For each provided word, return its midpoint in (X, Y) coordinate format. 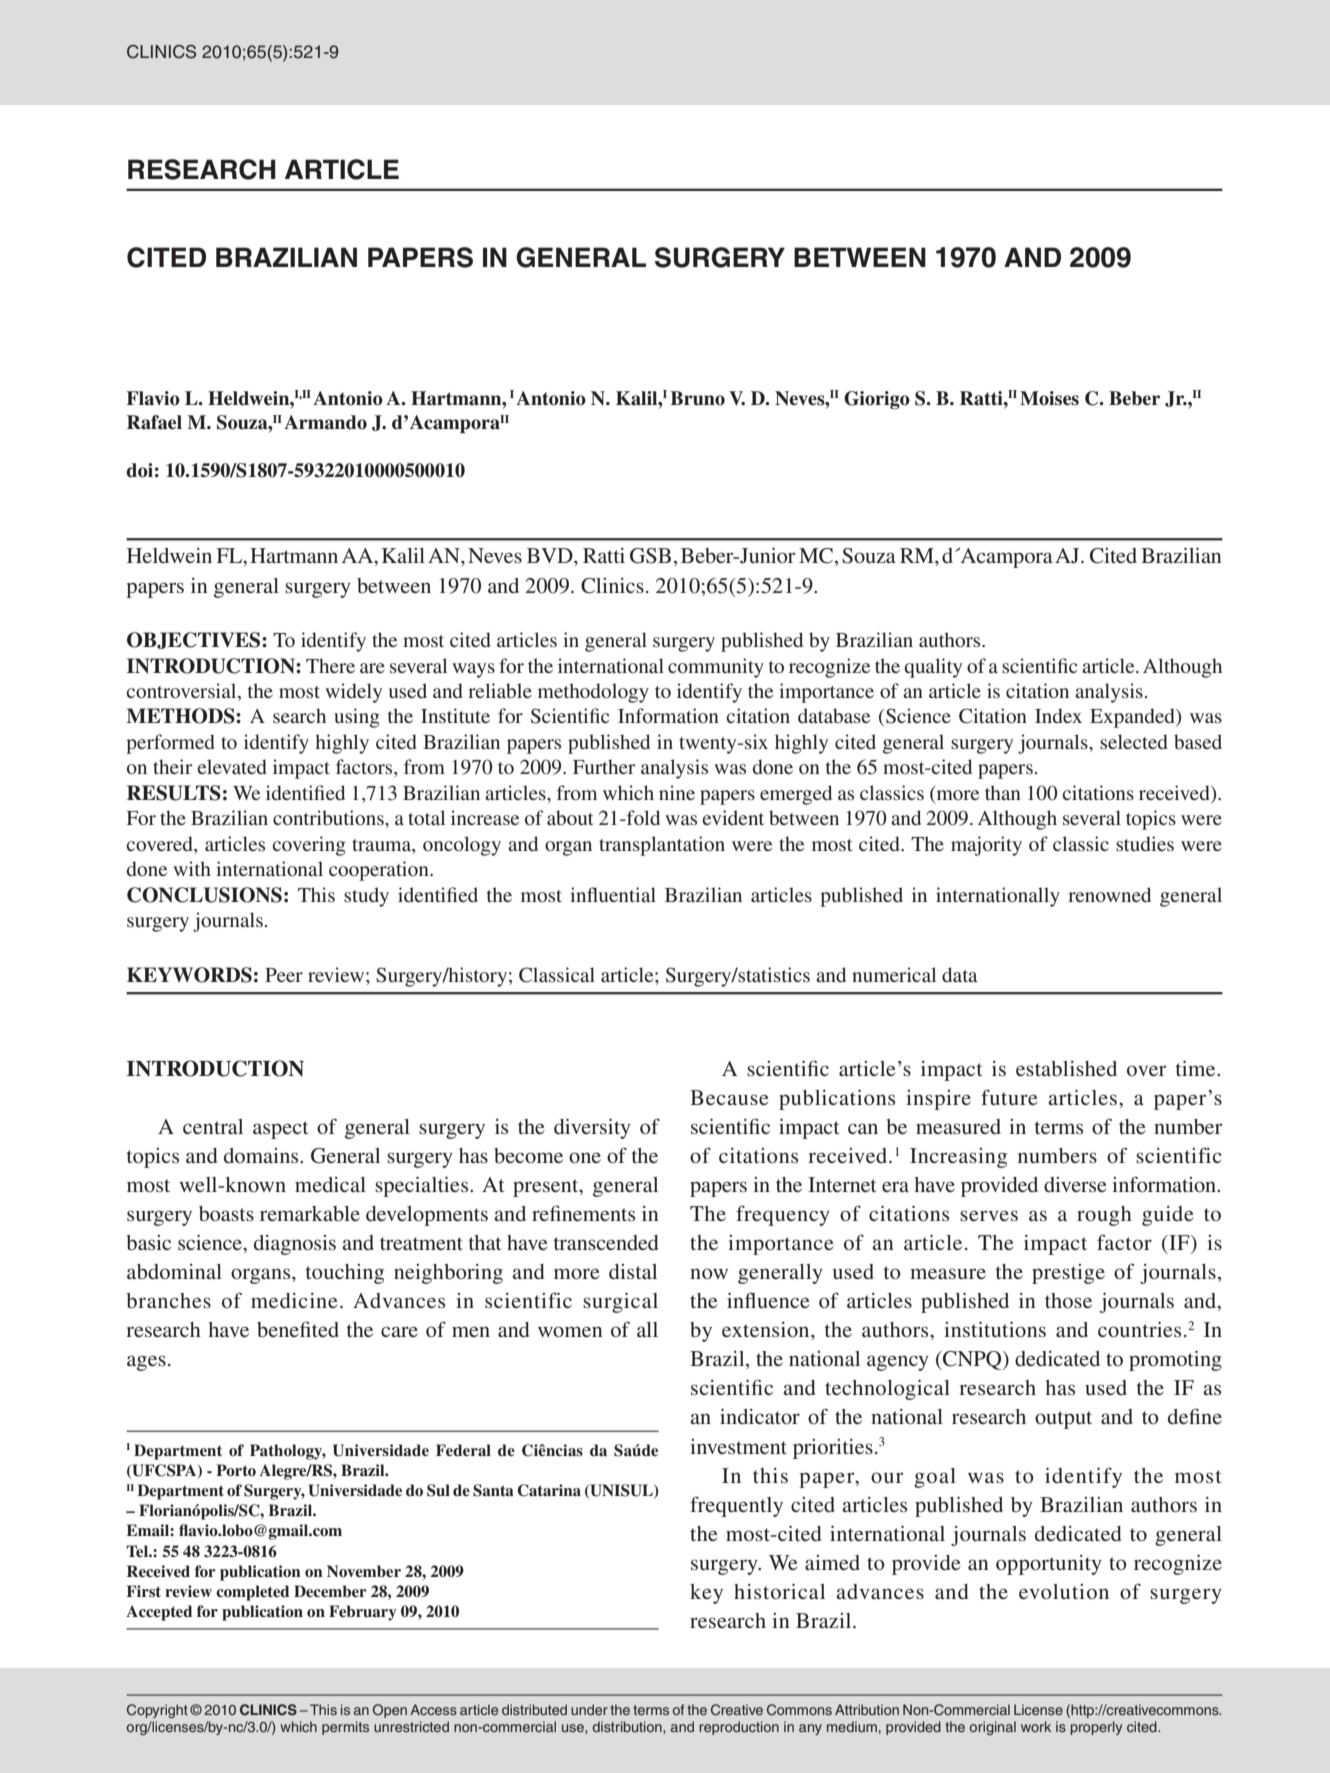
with (192, 868)
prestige (1068, 1274)
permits (345, 1728)
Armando (325, 422)
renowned (1109, 894)
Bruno (697, 398)
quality (933, 668)
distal (633, 1271)
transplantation (662, 846)
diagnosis (295, 1245)
